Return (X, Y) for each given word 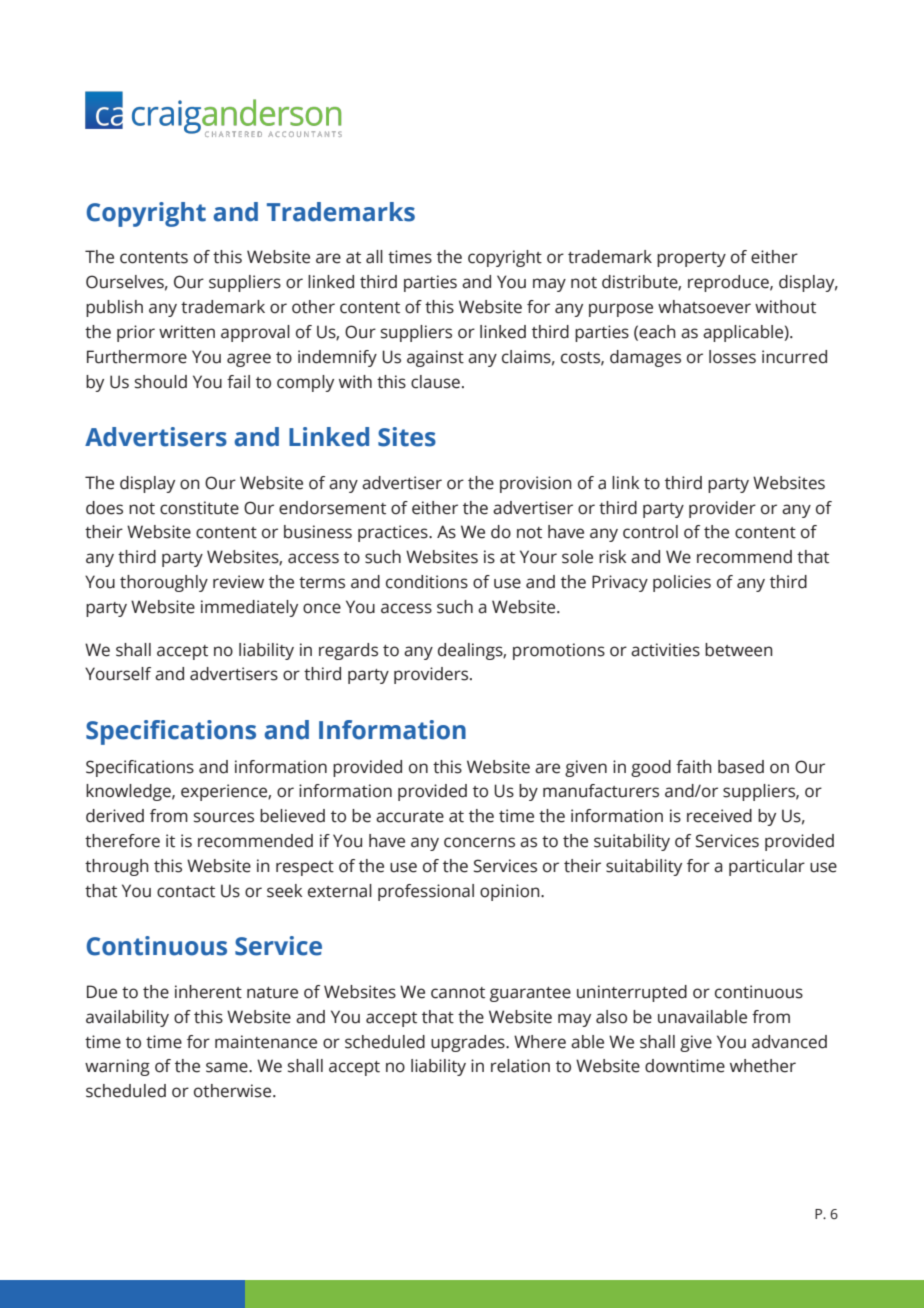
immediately (249, 608)
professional (426, 892)
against (435, 358)
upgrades (469, 1043)
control (650, 532)
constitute (199, 508)
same (228, 1067)
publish (114, 308)
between (739, 650)
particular (767, 867)
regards (348, 651)
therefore (122, 841)
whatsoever (704, 307)
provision (536, 484)
